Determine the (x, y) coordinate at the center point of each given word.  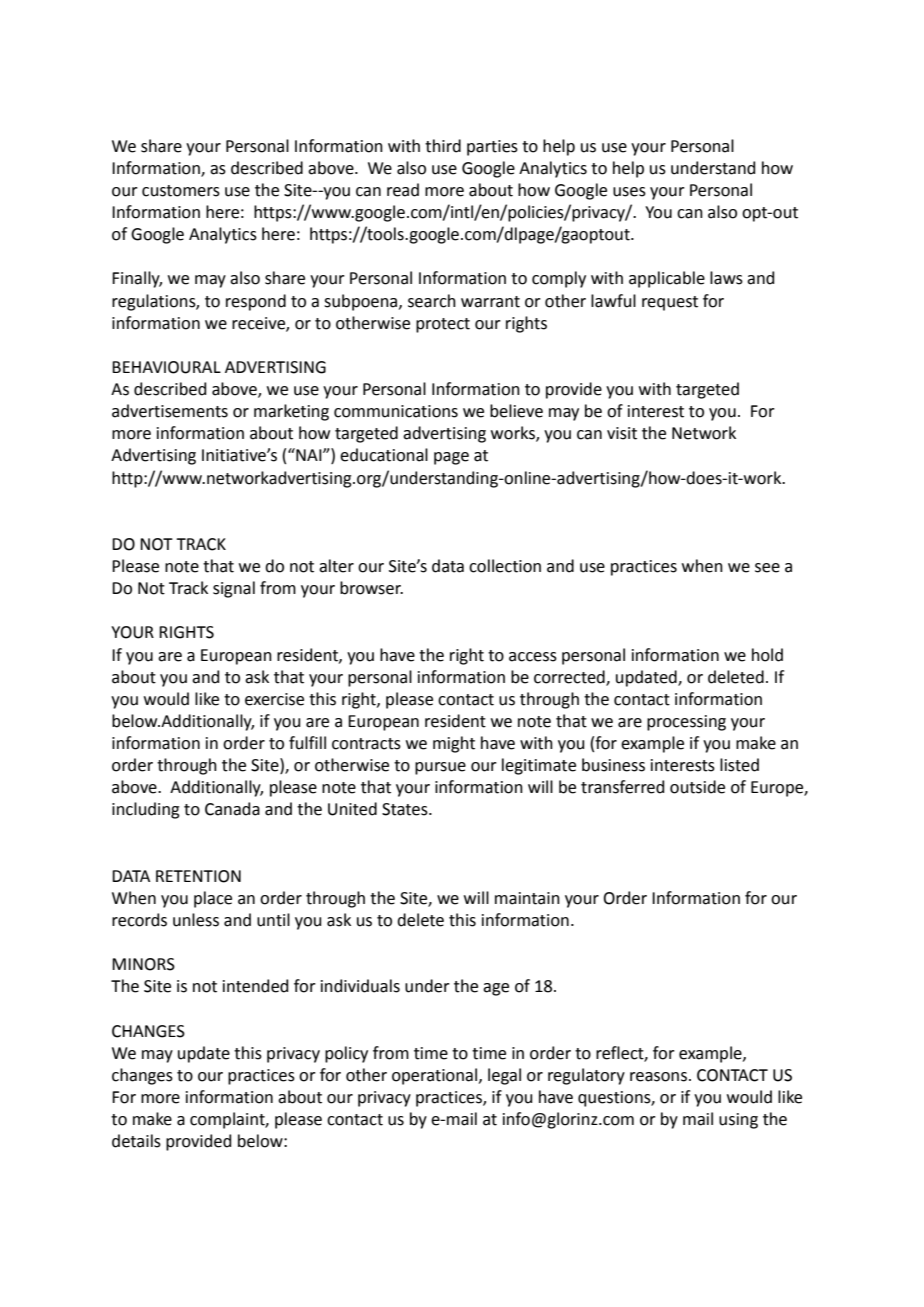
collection (505, 566)
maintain (527, 898)
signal (234, 589)
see (767, 568)
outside (697, 787)
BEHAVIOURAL (166, 367)
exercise (274, 699)
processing (686, 723)
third (443, 146)
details (136, 1141)
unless (196, 920)
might (454, 744)
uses (629, 192)
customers (181, 191)
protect (443, 325)
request (670, 303)
